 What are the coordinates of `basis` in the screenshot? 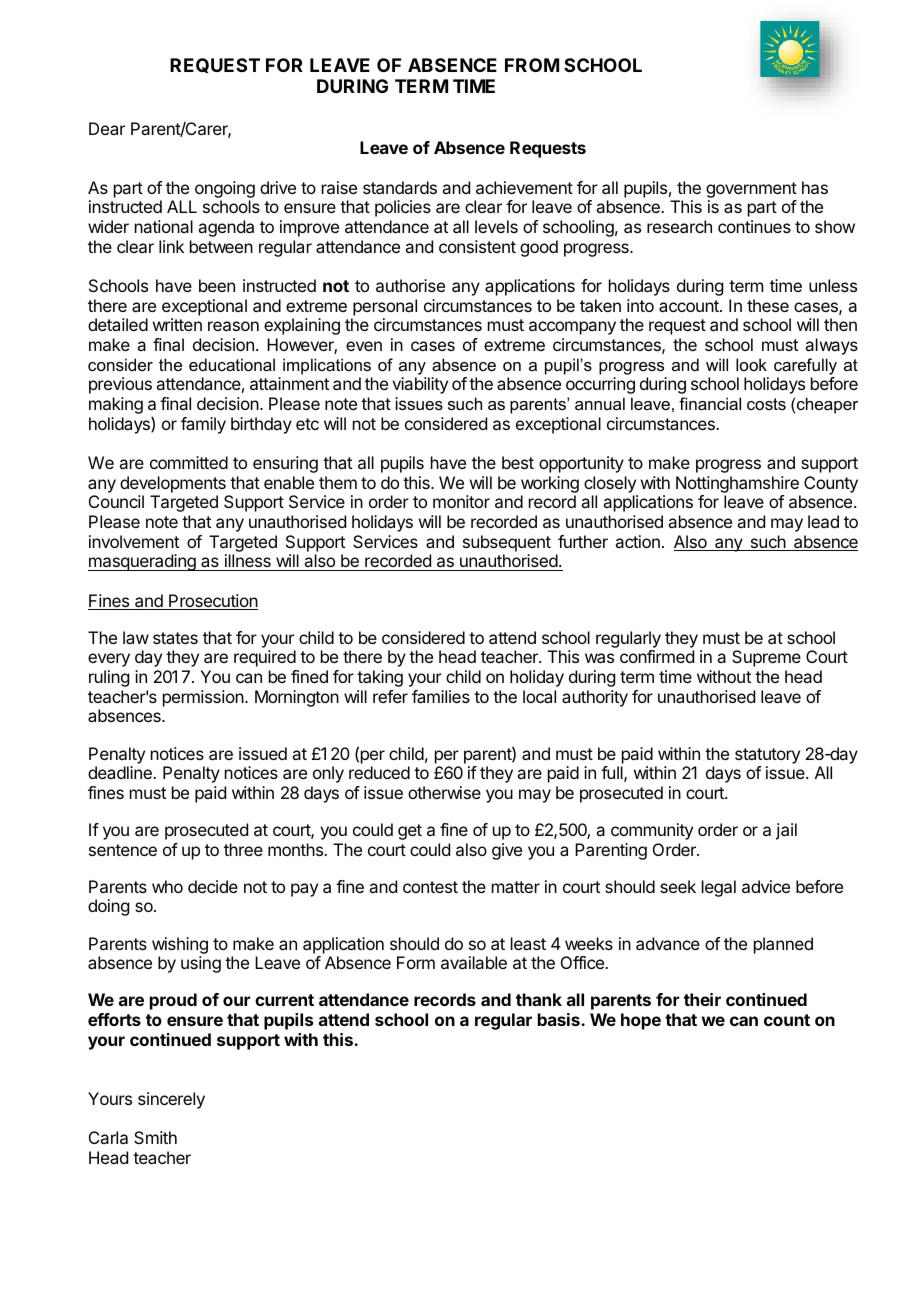 It's located at (560, 1019).
